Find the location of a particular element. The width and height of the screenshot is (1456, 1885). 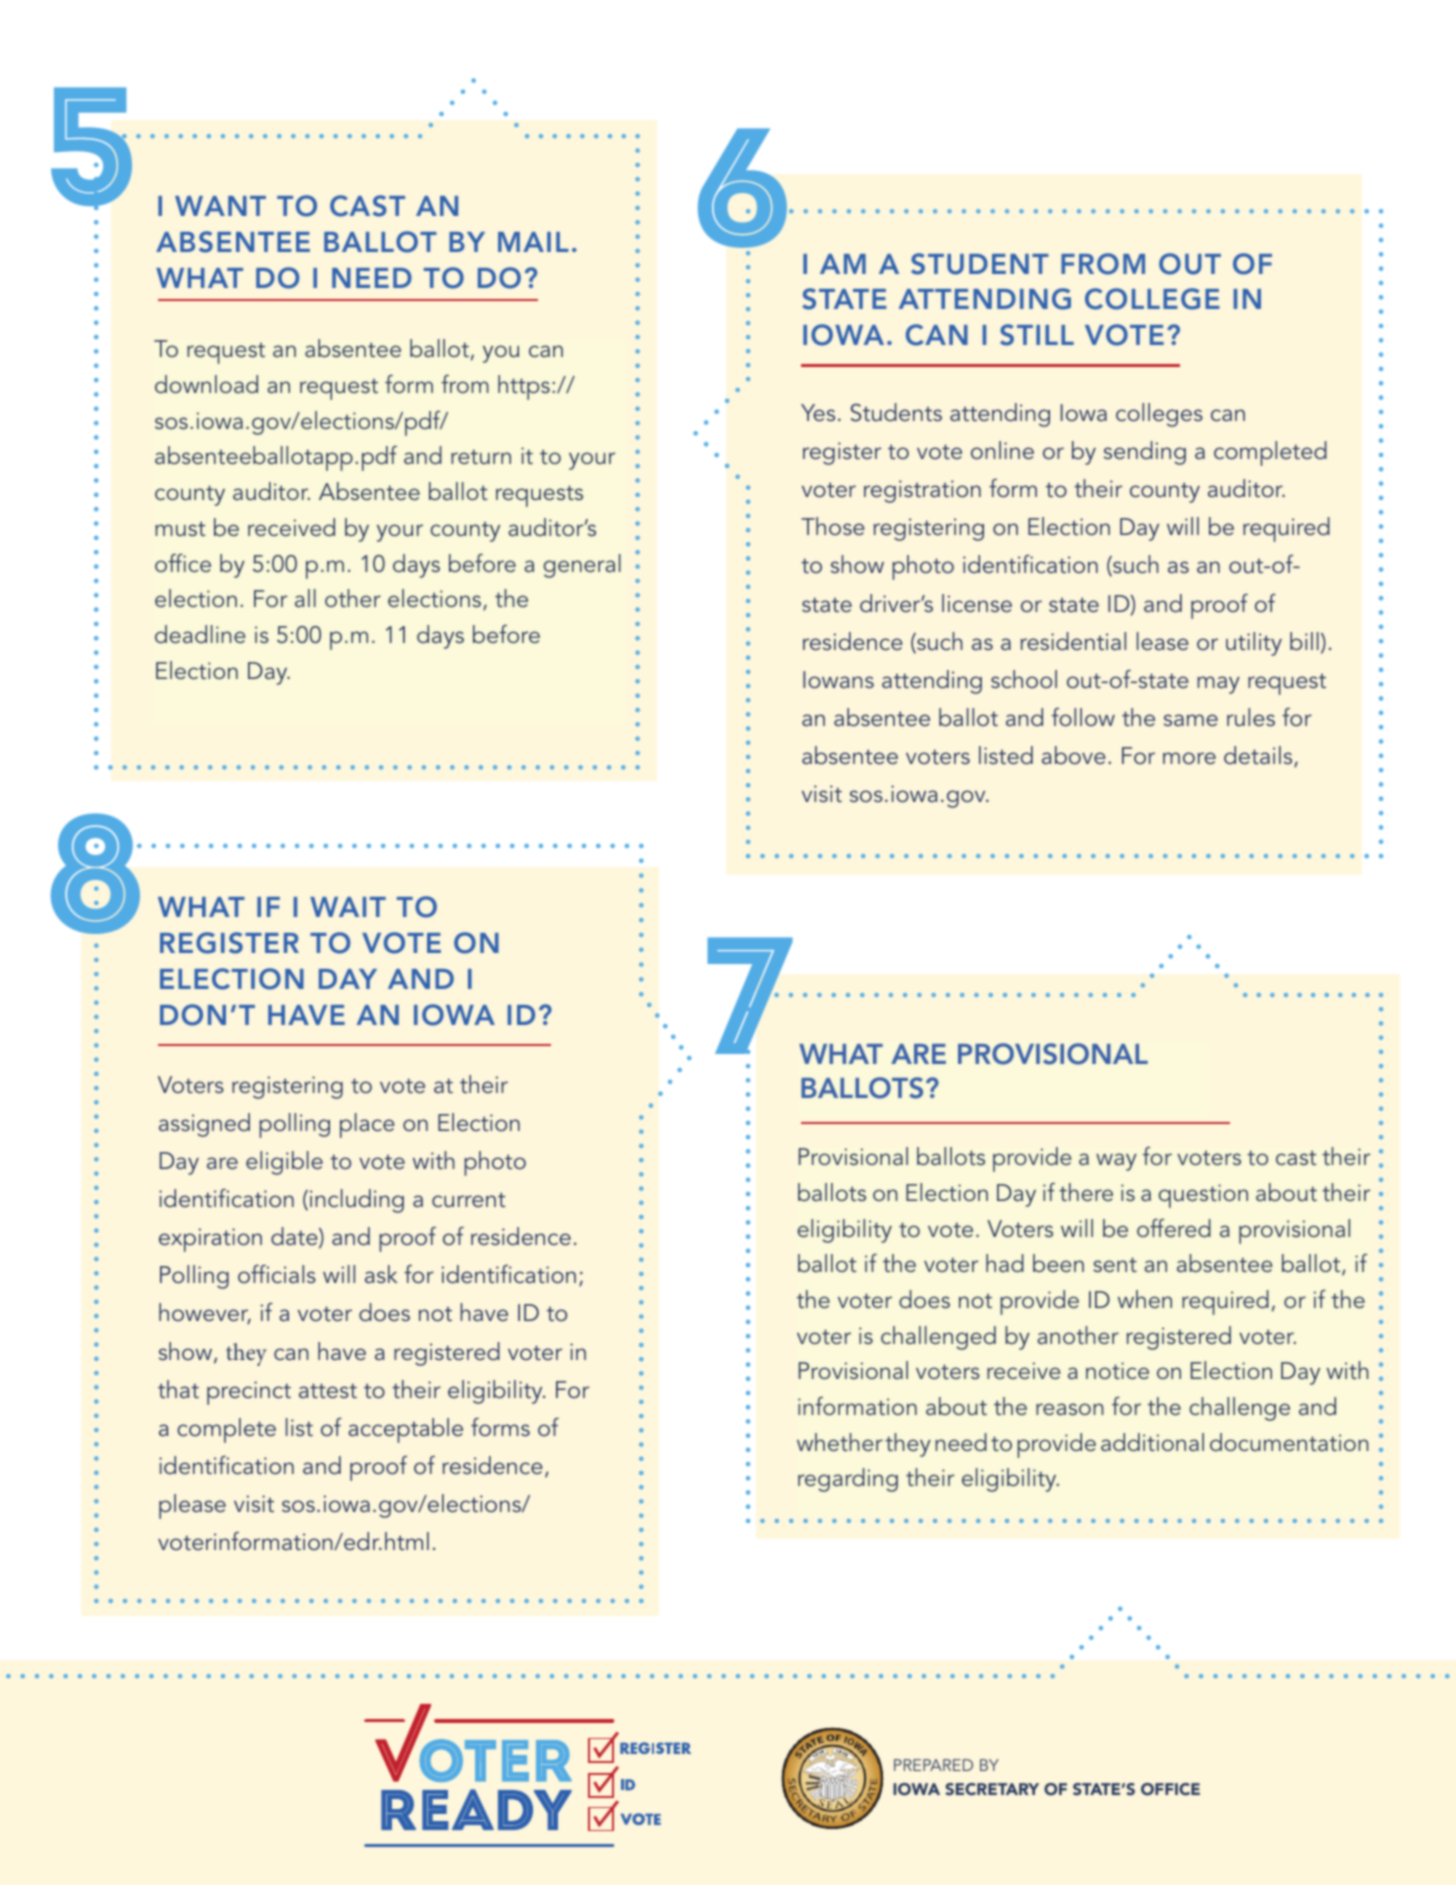

SECRETARY is located at coordinates (992, 1789).
